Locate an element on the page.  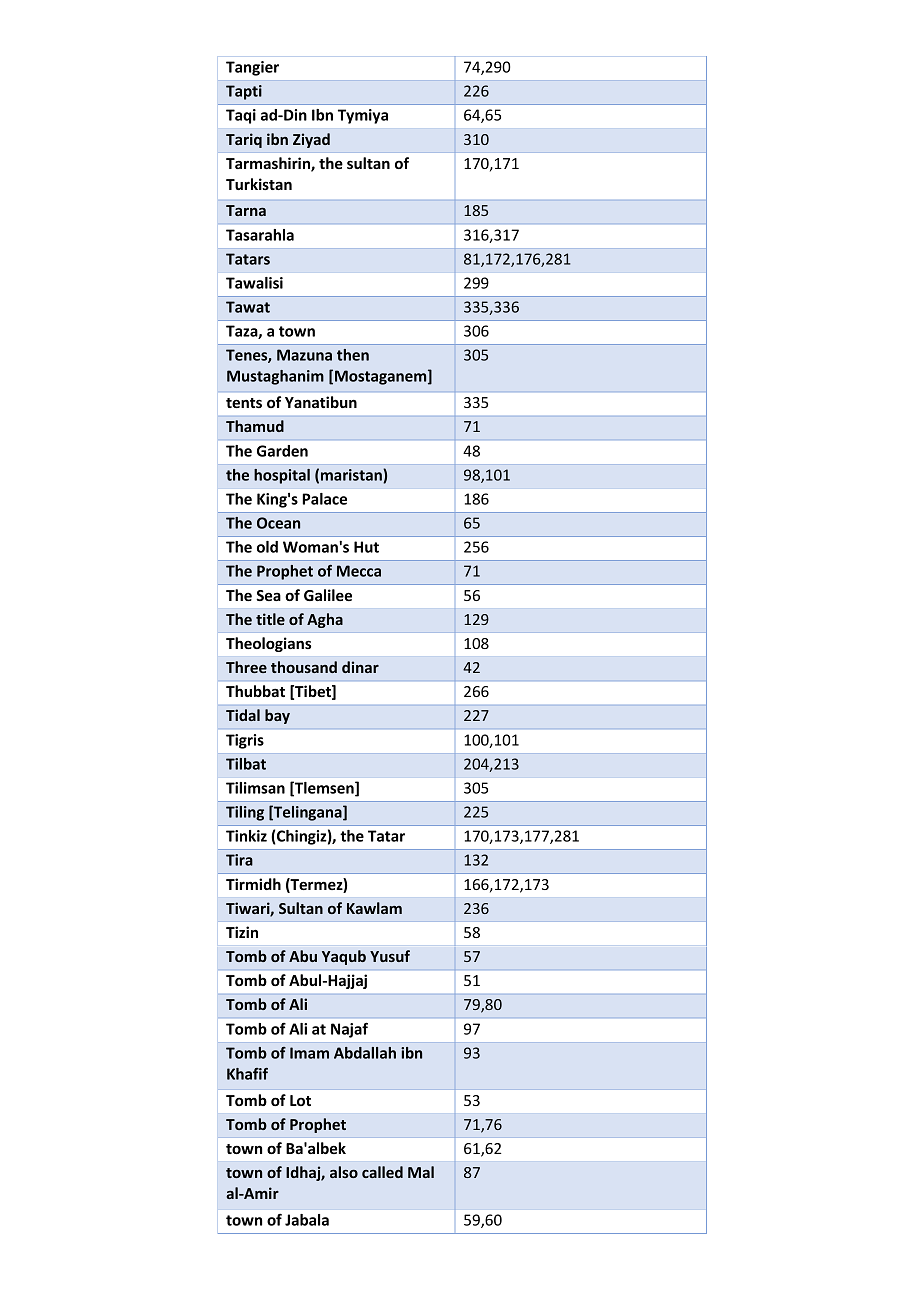
Garden is located at coordinates (282, 451).
